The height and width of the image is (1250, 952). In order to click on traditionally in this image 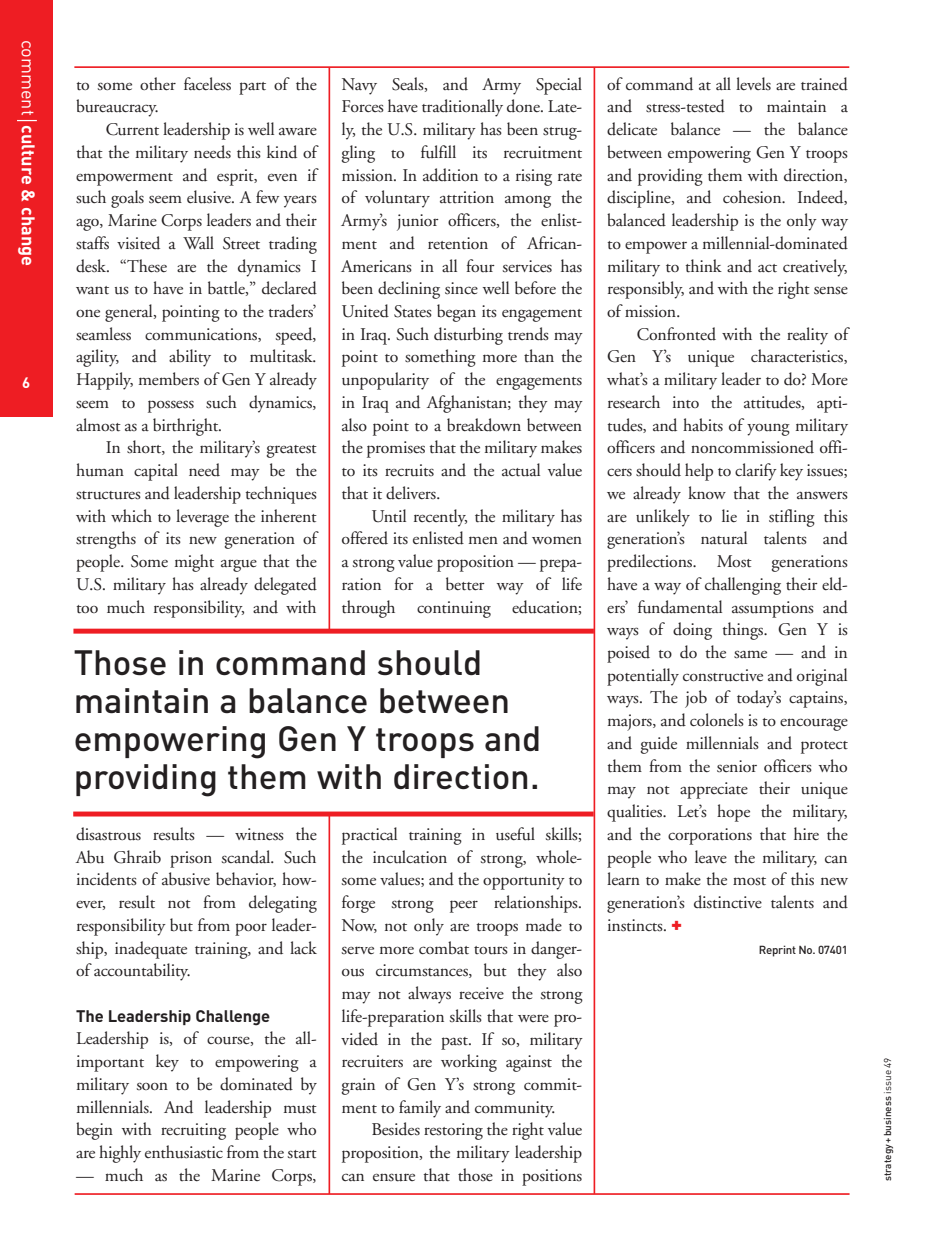, I will do `click(462, 108)`.
